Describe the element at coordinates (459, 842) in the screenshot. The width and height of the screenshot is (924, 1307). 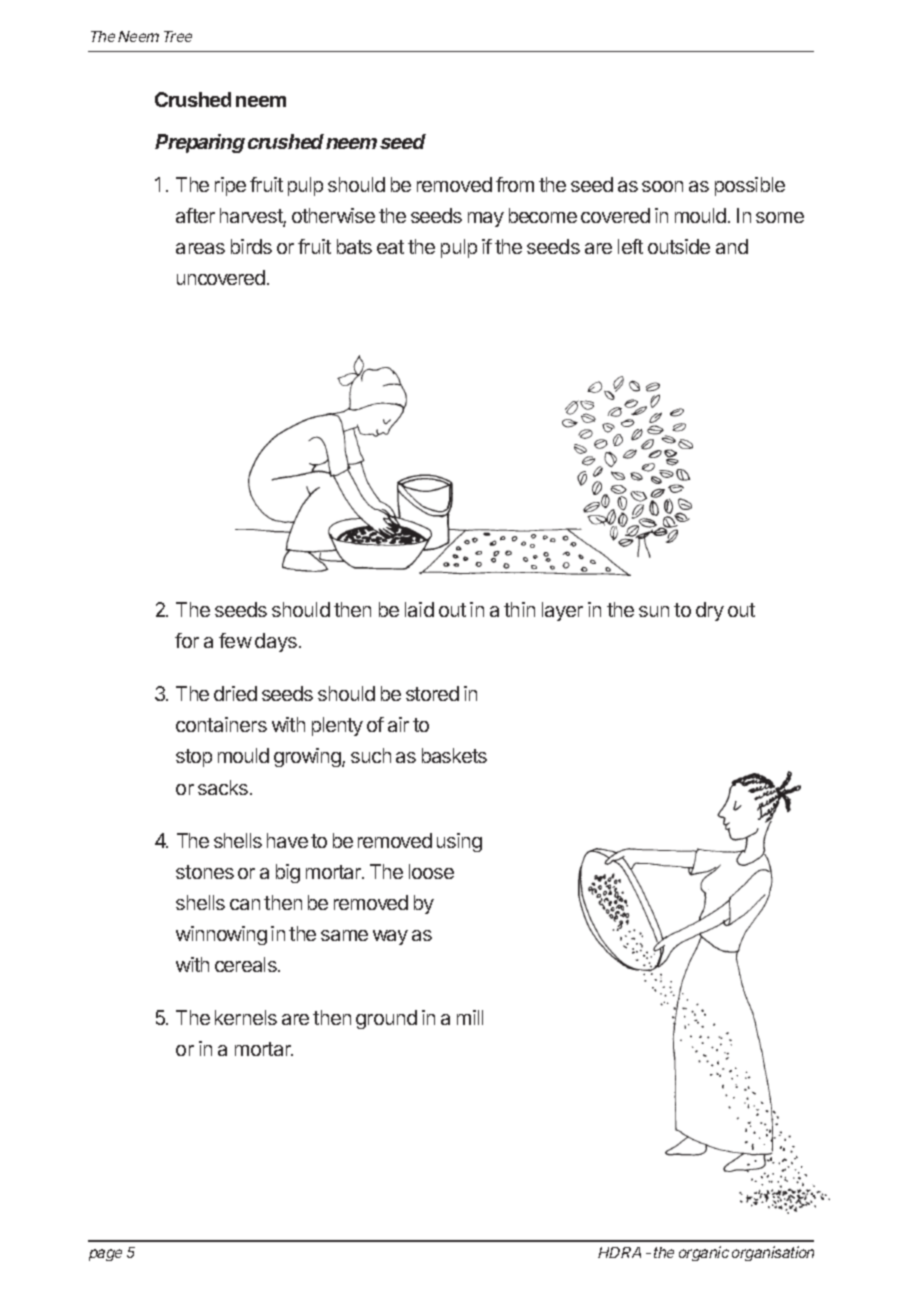
I see `using` at that location.
